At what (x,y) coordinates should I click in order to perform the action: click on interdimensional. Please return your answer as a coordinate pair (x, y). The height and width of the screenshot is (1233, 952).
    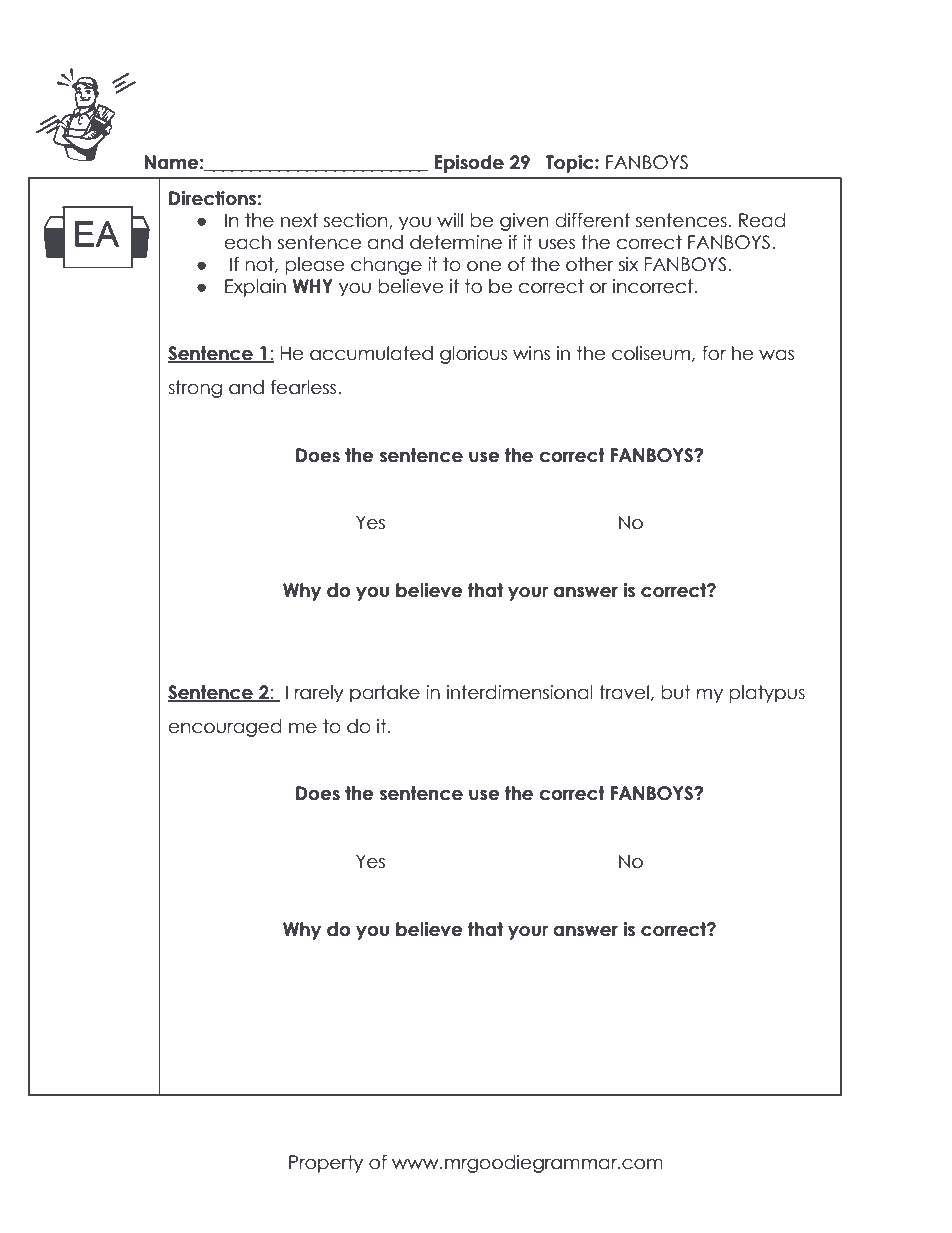
    Looking at the image, I should click on (520, 692).
